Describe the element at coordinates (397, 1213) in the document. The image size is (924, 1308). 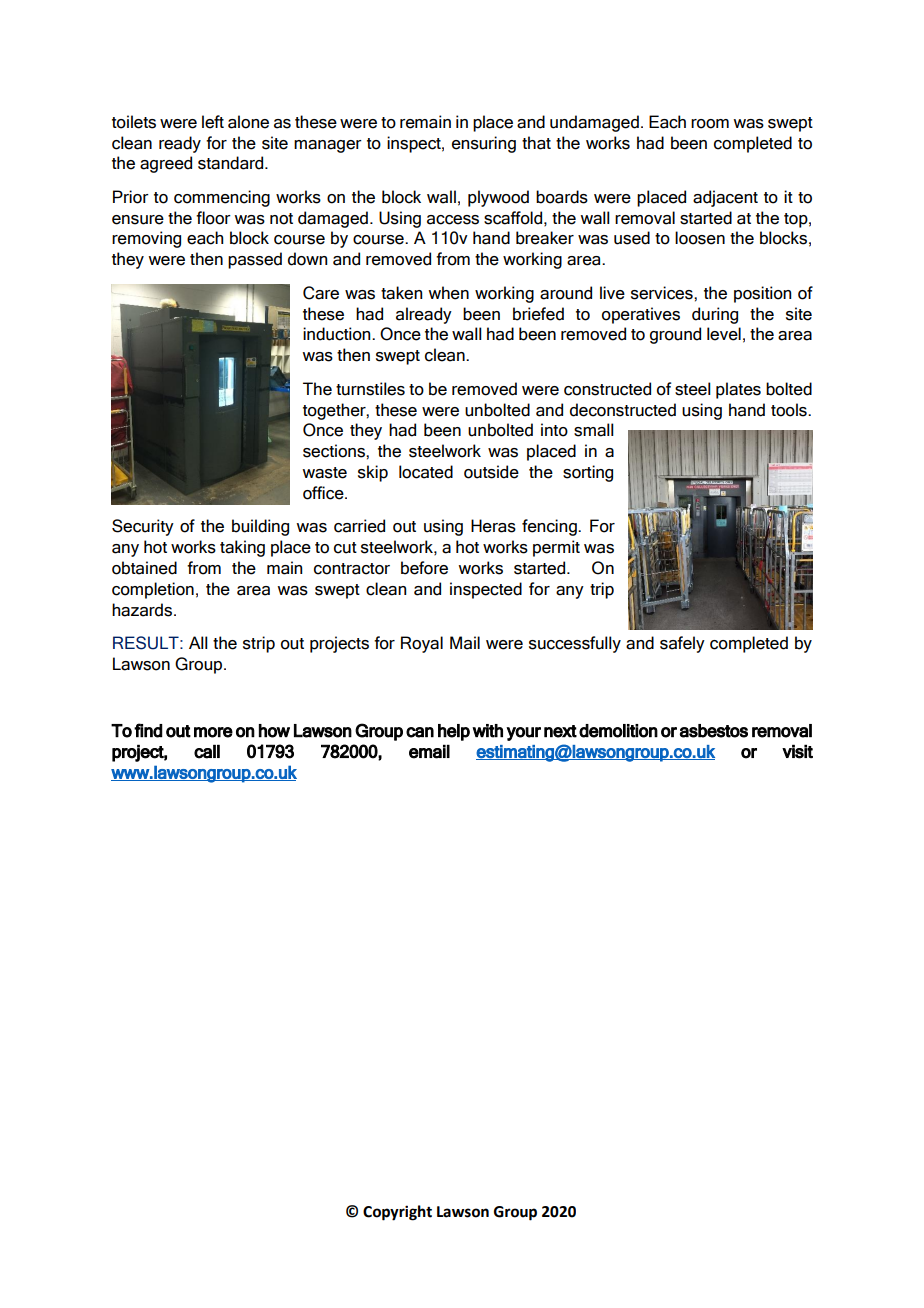
I see `Copyright` at that location.
